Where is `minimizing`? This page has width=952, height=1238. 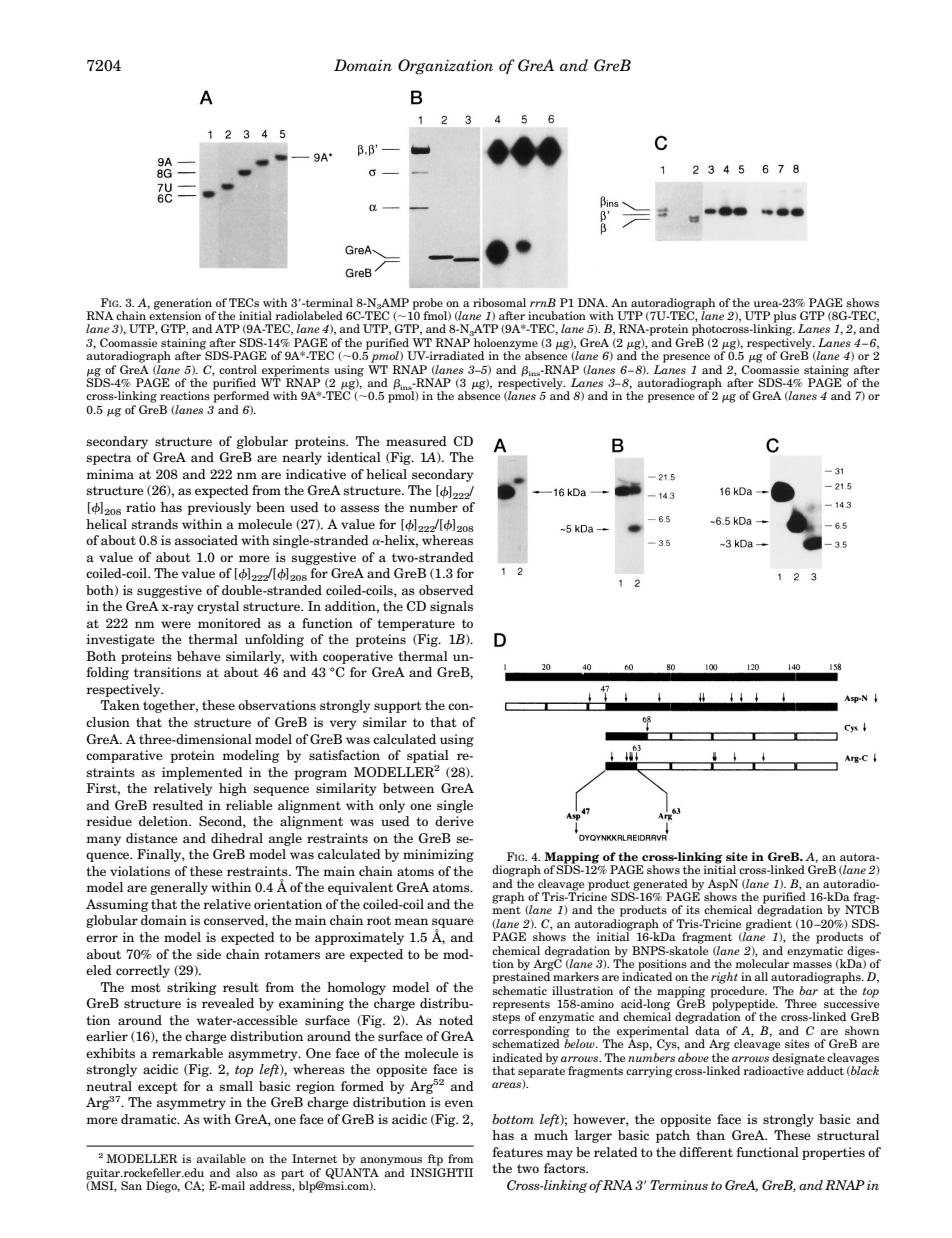
minimizing is located at coordinates (438, 855).
